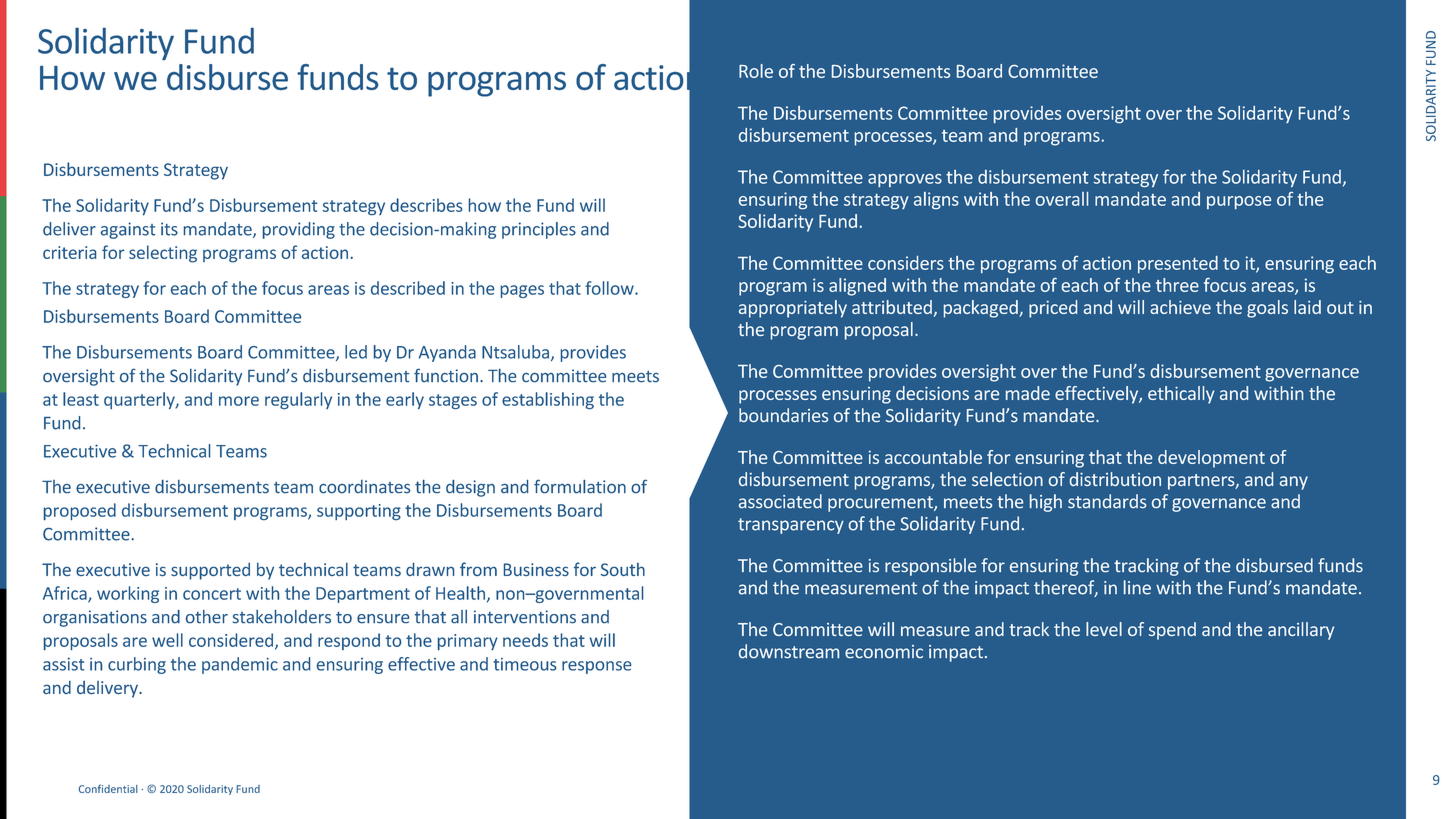 The height and width of the screenshot is (819, 1456). What do you see at coordinates (1239, 202) in the screenshot?
I see `purpose` at bounding box center [1239, 202].
